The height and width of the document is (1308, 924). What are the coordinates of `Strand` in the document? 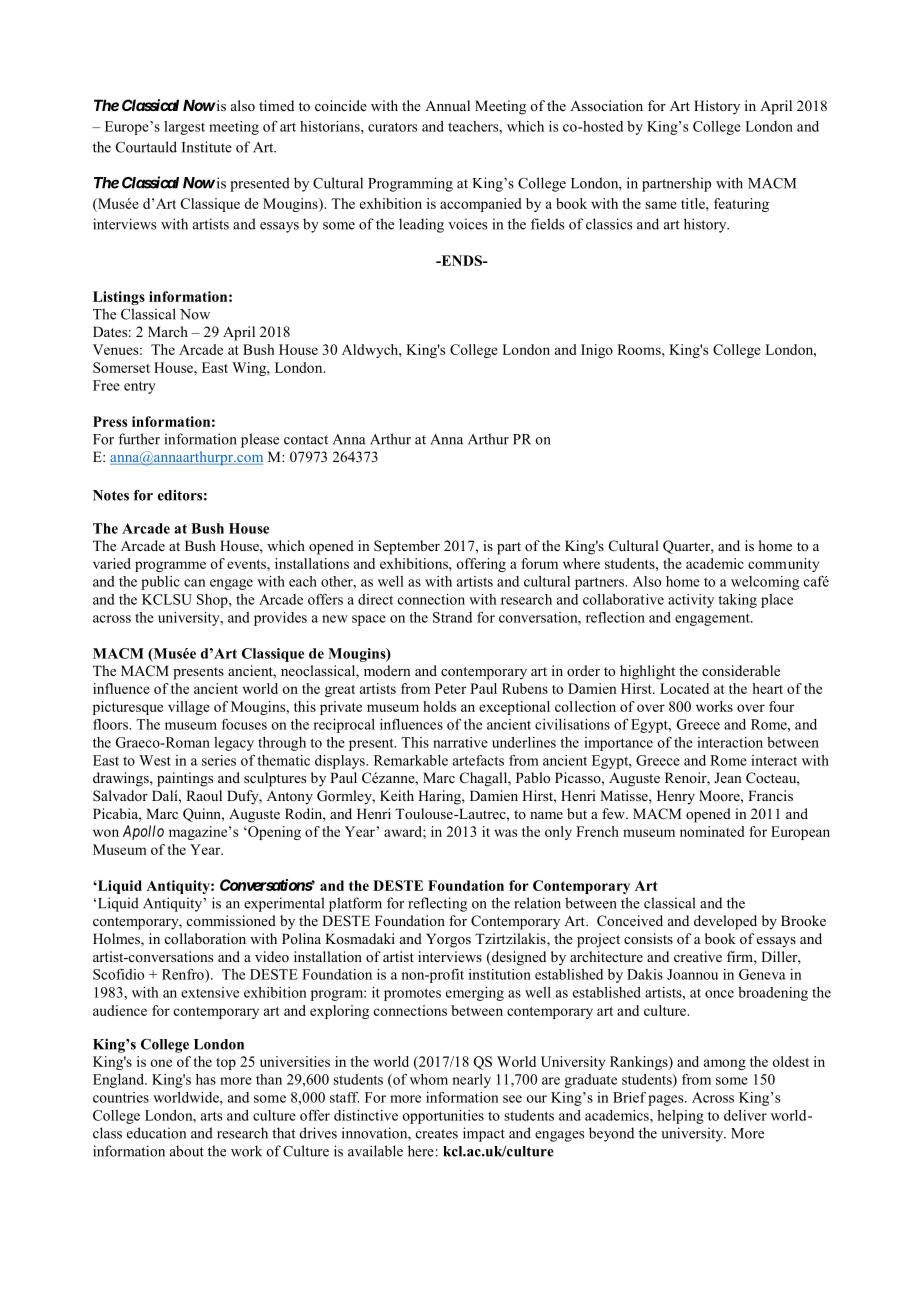 It's located at (452, 617).
